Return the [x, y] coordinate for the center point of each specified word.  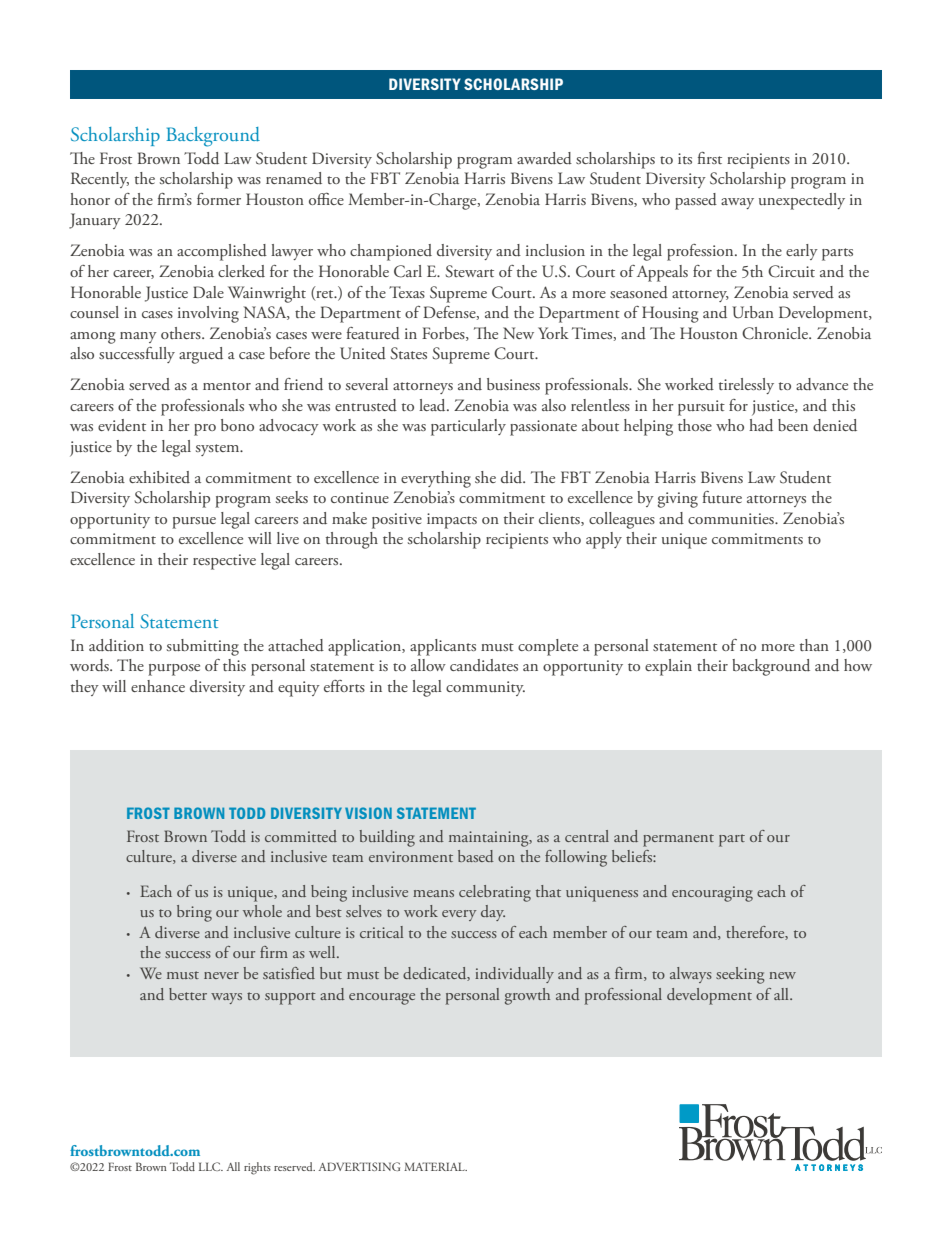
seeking [740, 975]
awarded [544, 158]
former [219, 199]
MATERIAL [435, 1166]
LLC [211, 1166]
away [737, 203]
